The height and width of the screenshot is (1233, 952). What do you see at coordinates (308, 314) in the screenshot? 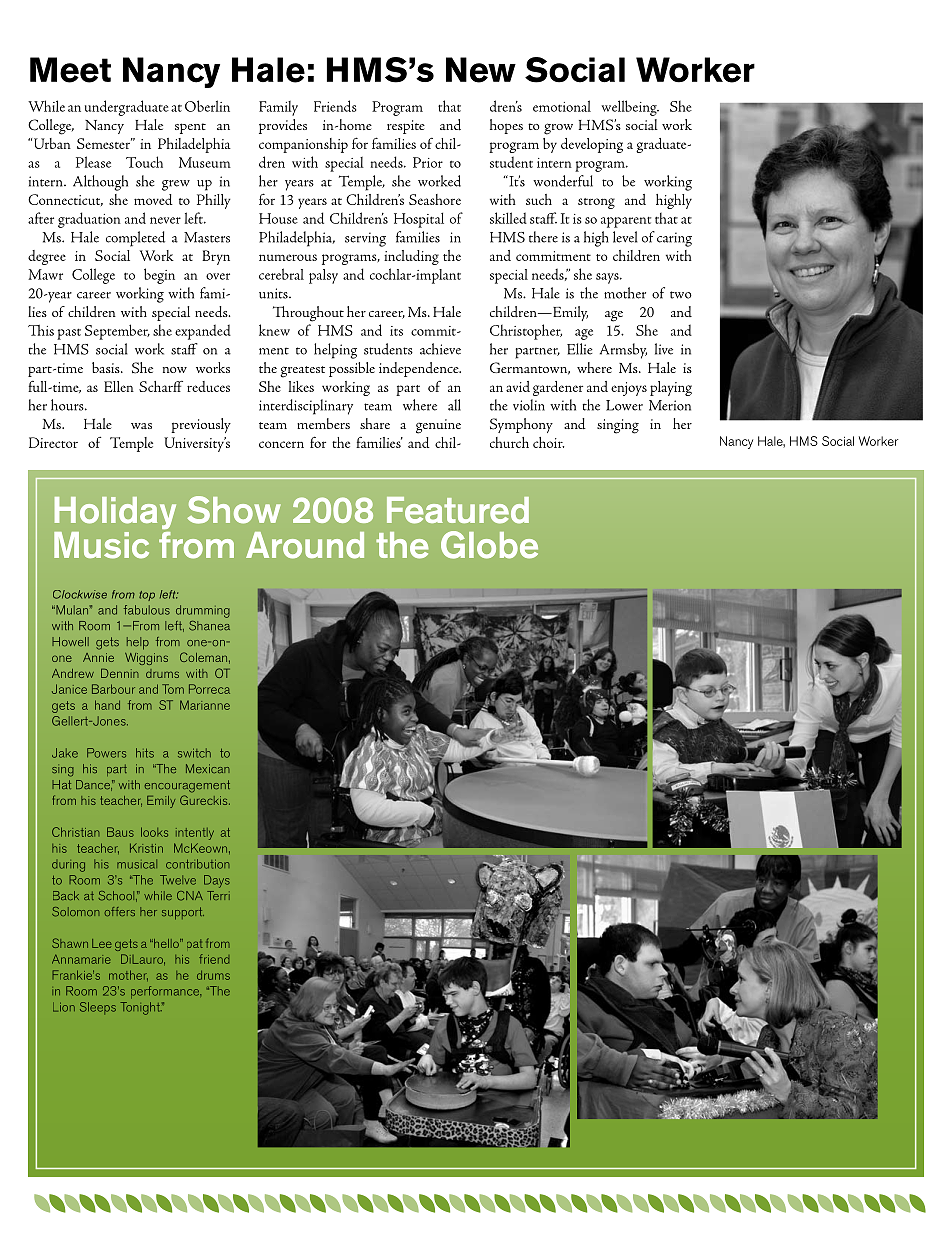
I see `Throughout` at bounding box center [308, 314].
